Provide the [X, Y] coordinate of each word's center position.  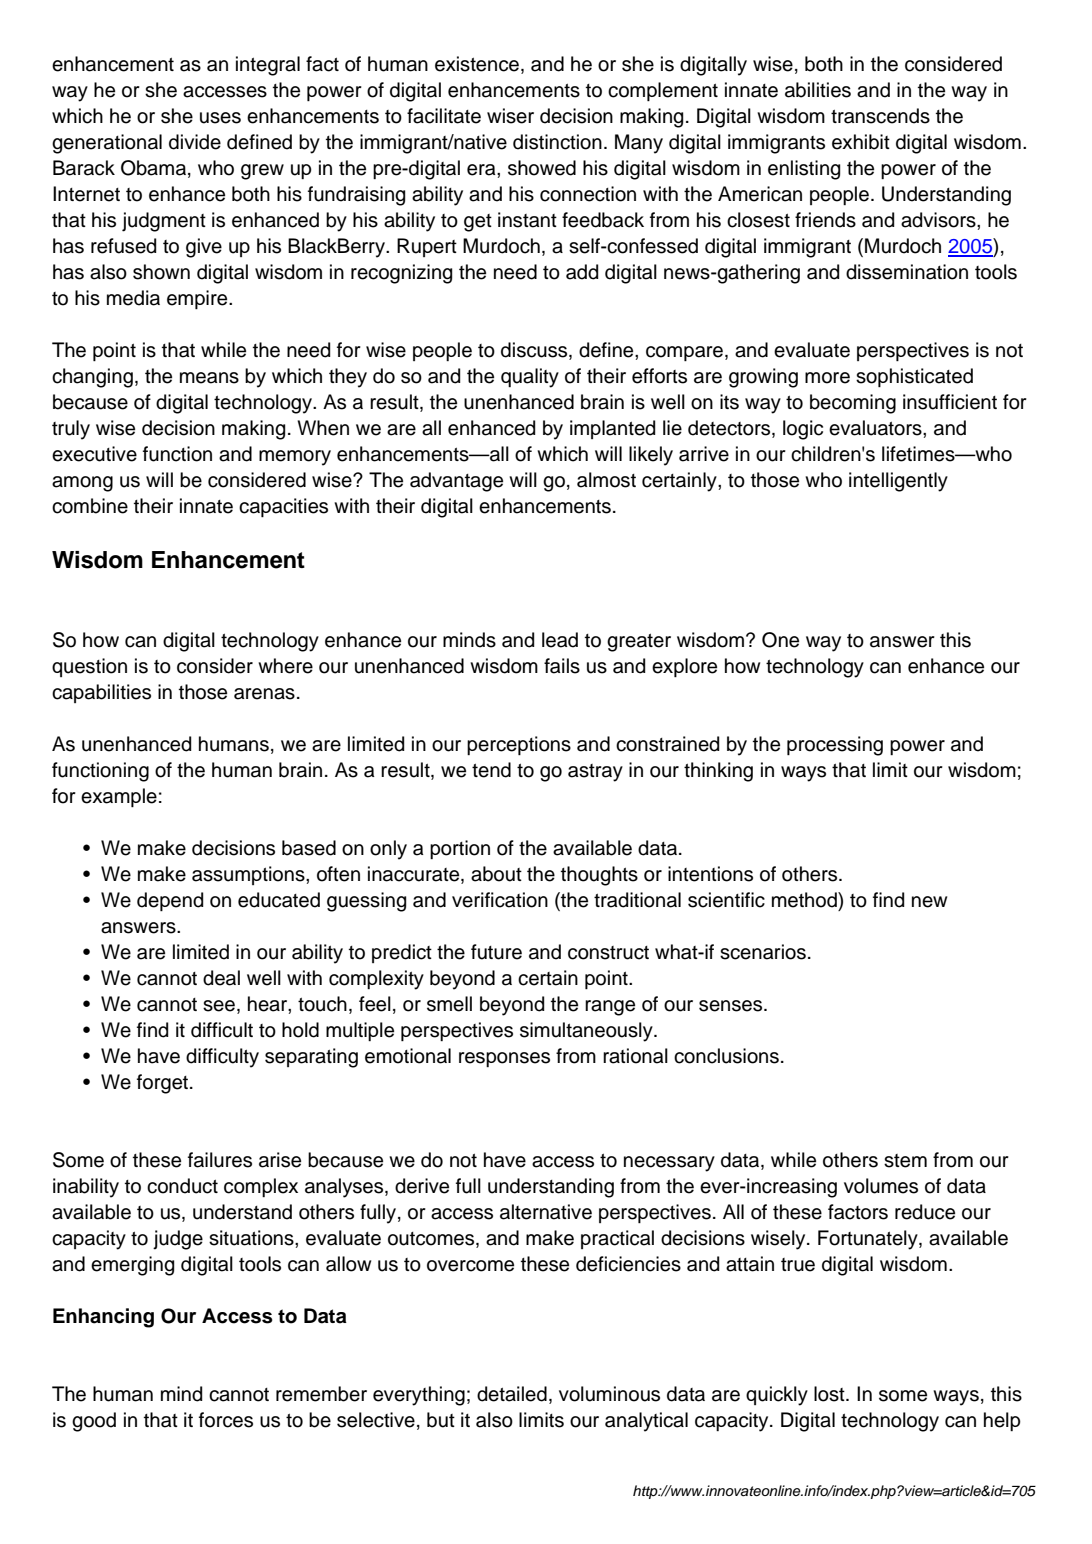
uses [220, 118]
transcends [880, 116]
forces [226, 1420]
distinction [557, 142]
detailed [512, 1394]
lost [830, 1394]
